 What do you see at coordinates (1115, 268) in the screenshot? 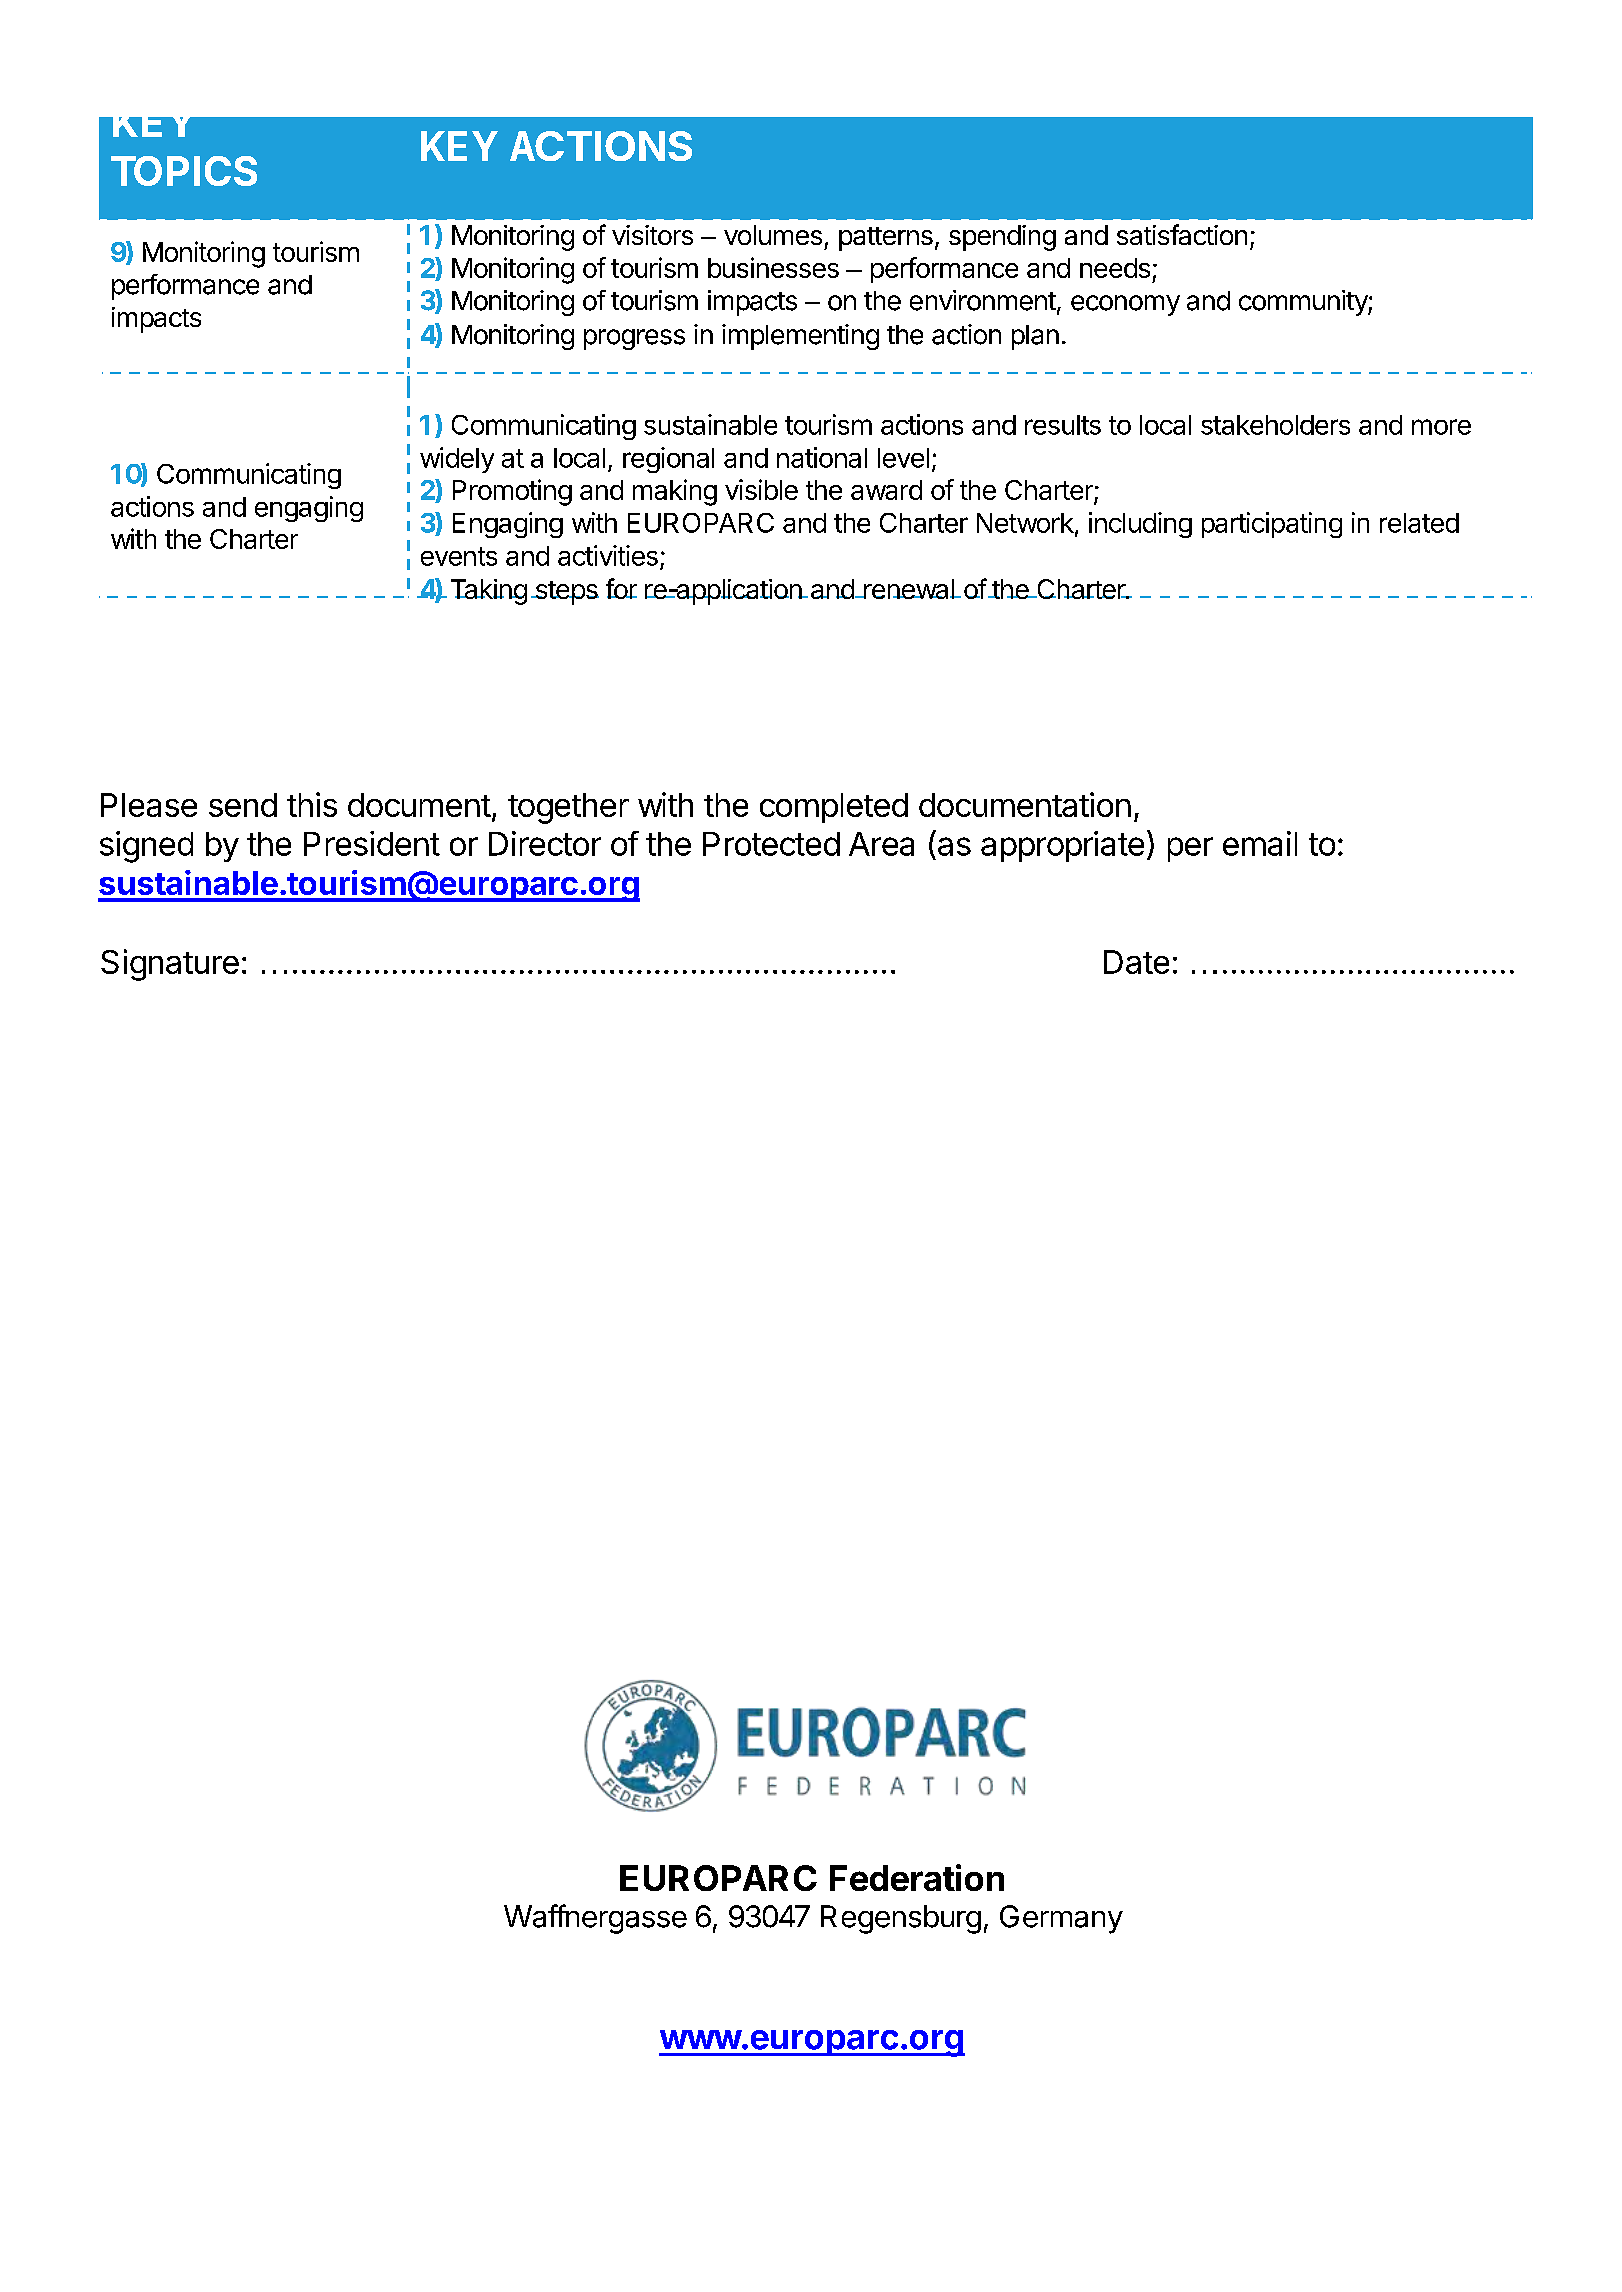
I see `needs` at bounding box center [1115, 268].
